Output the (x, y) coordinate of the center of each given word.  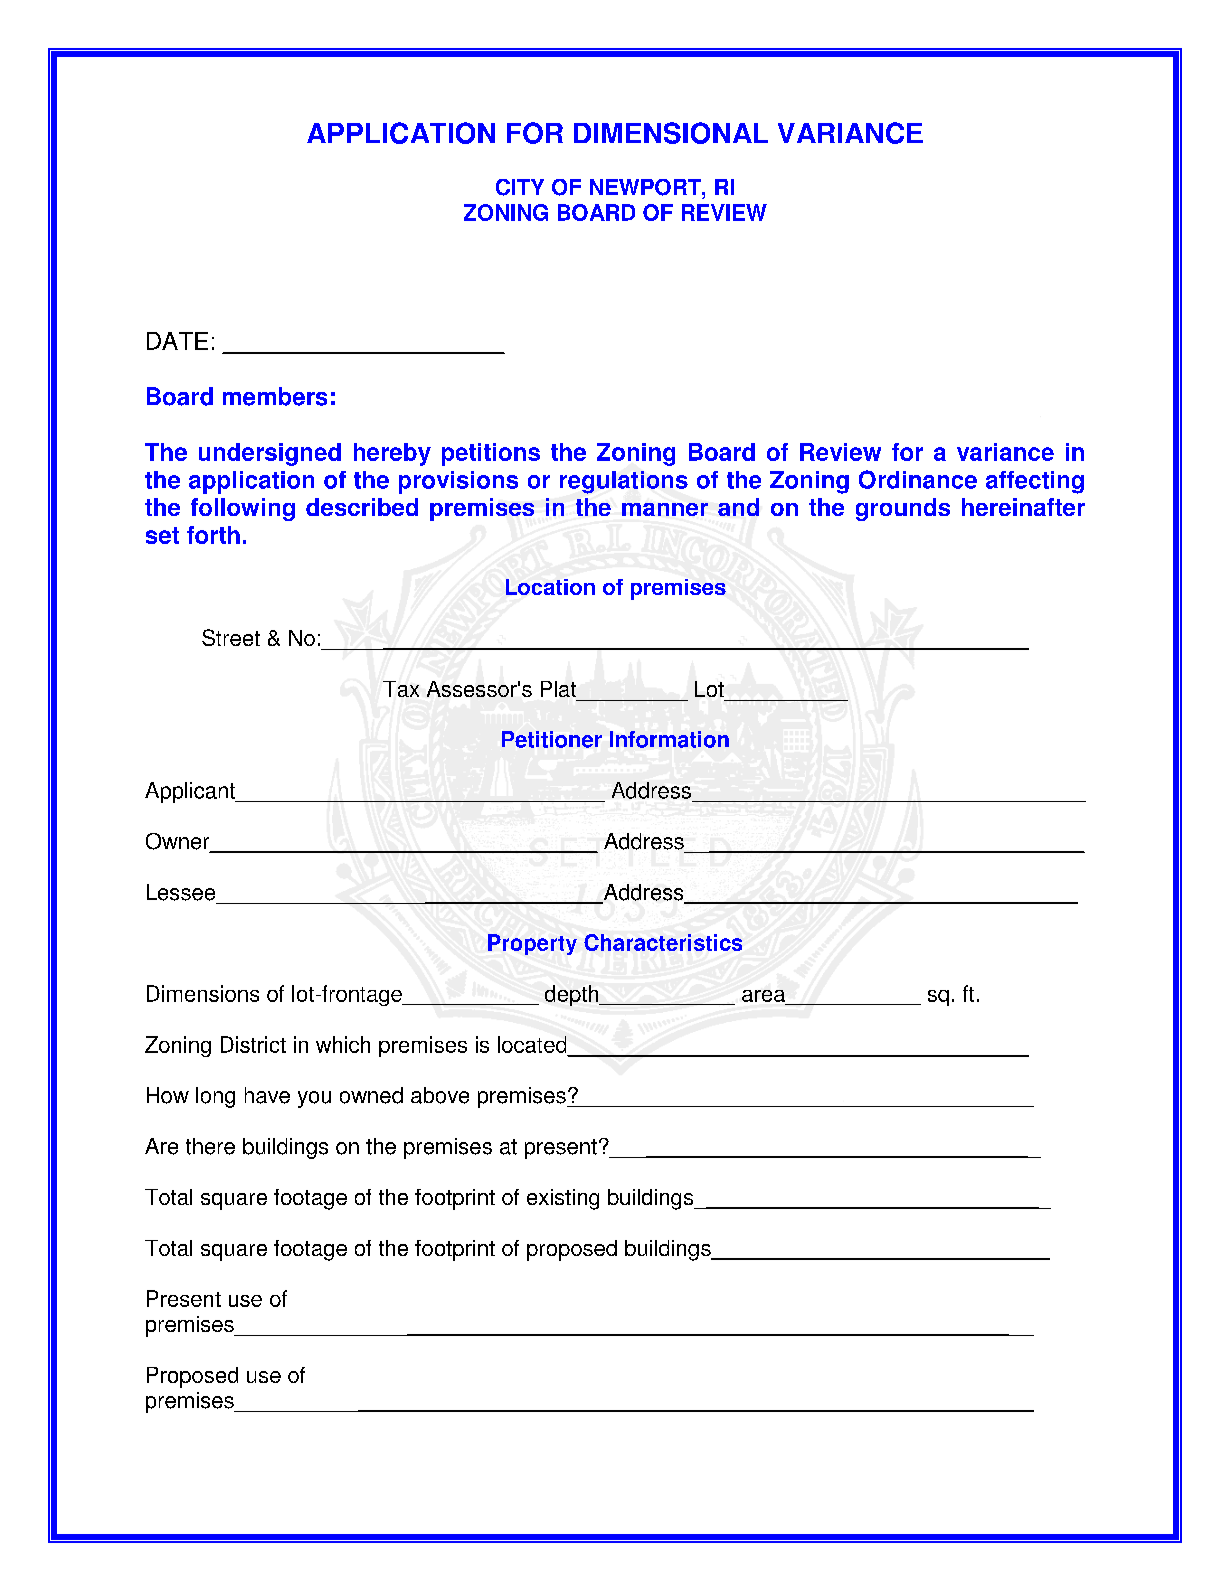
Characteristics (663, 942)
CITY (520, 187)
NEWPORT (646, 187)
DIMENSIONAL (671, 133)
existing (563, 1199)
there (210, 1146)
